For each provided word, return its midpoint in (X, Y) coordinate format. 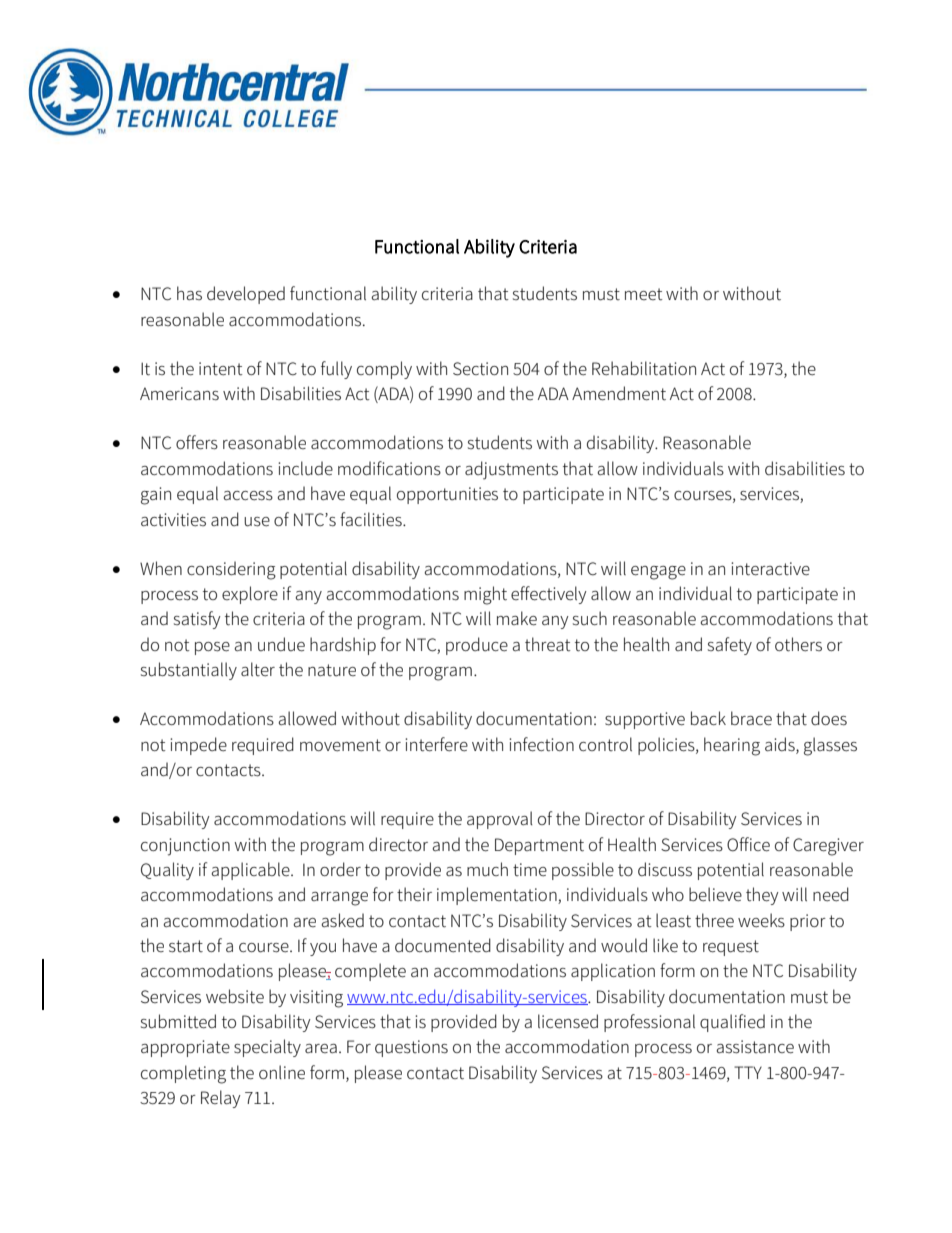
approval (500, 820)
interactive (770, 569)
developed (246, 295)
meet (644, 294)
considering (231, 570)
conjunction (185, 847)
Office (748, 844)
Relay (221, 1099)
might (485, 595)
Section (480, 369)
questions (411, 1048)
